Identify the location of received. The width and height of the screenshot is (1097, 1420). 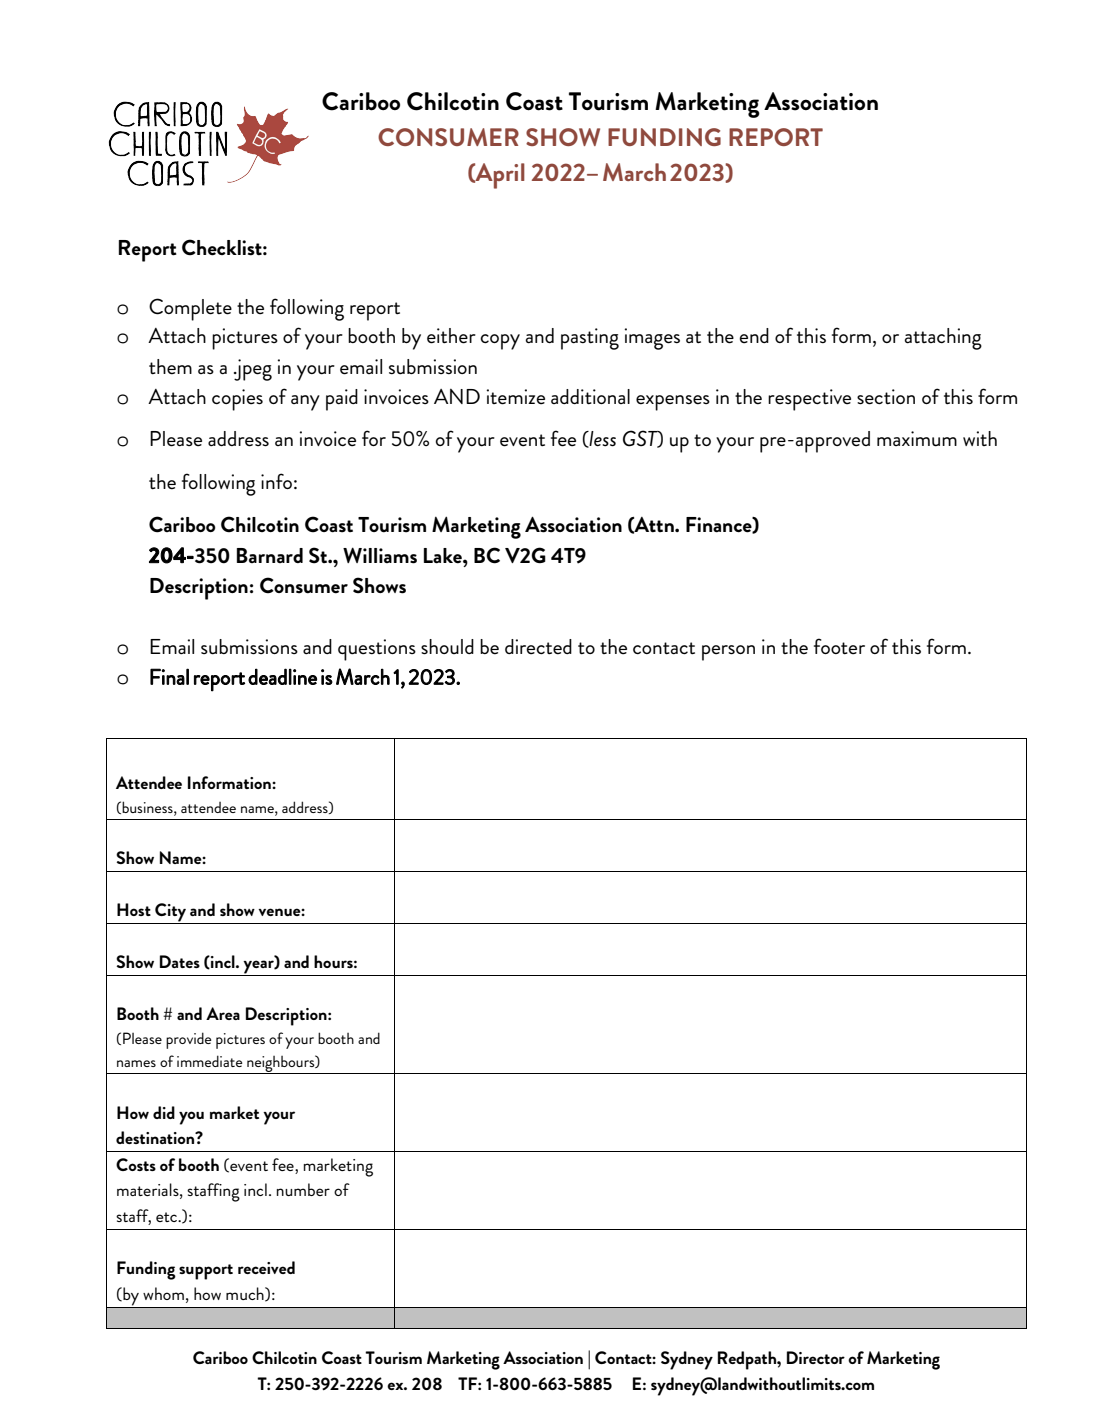
(266, 1267).
